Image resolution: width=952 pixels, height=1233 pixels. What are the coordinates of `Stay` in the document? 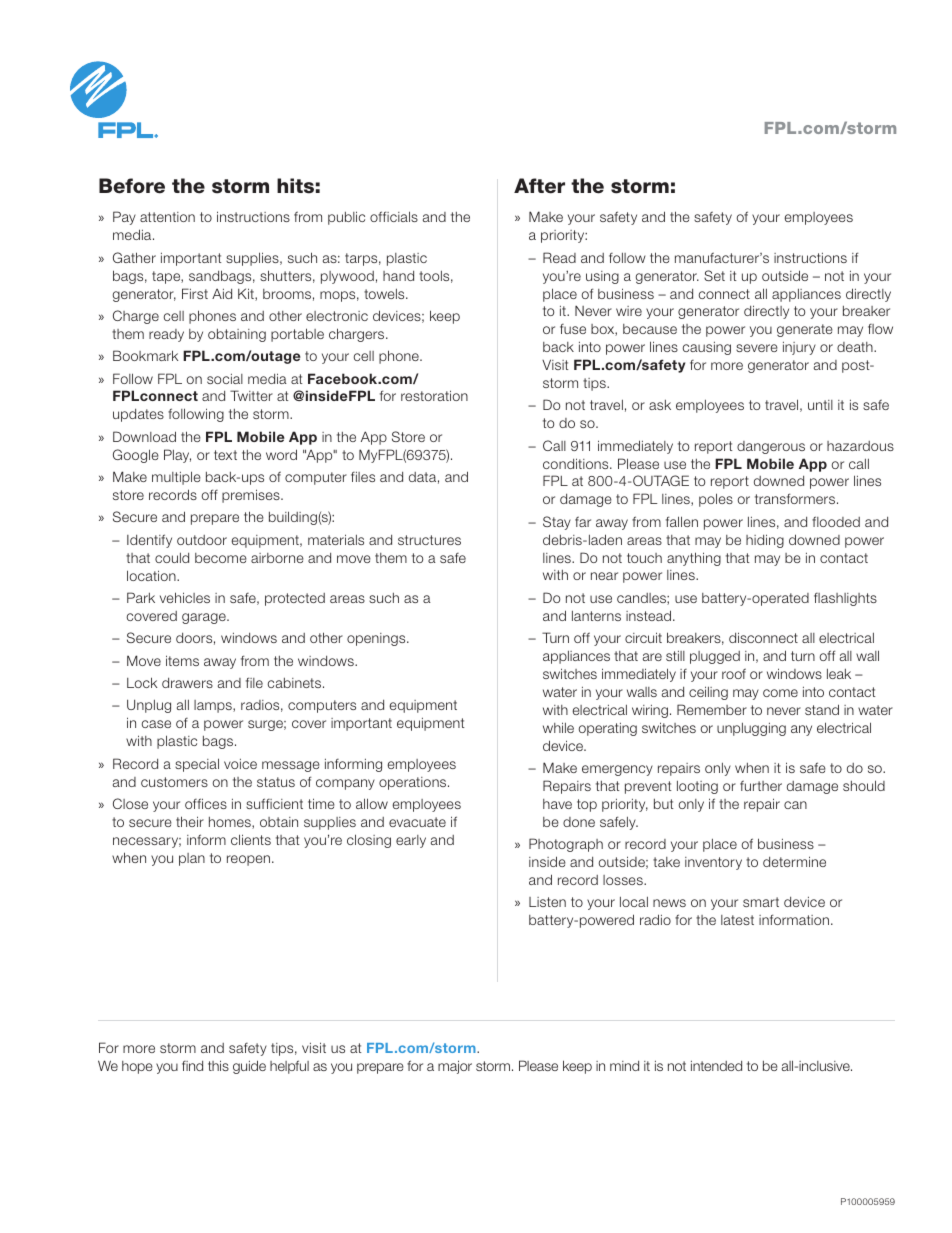 It's located at (557, 523).
